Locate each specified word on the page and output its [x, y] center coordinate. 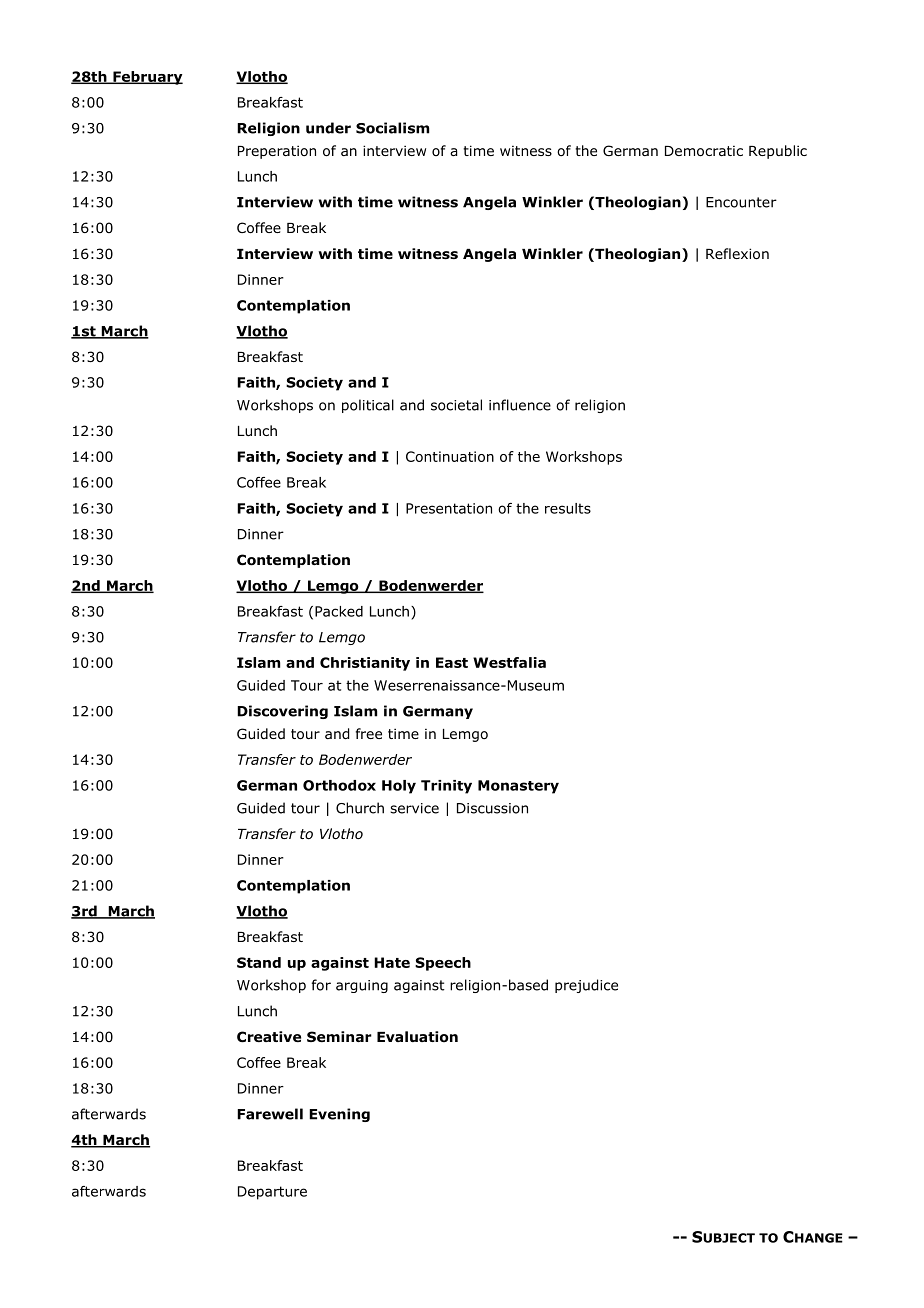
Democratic [704, 151]
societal [456, 405]
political [368, 406]
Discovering [282, 712]
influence [520, 405]
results [568, 508]
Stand [259, 962]
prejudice [586, 986]
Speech [443, 964]
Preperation [277, 152]
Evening [339, 1115]
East [452, 662]
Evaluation [417, 1037]
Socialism [392, 128]
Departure [272, 1193]
